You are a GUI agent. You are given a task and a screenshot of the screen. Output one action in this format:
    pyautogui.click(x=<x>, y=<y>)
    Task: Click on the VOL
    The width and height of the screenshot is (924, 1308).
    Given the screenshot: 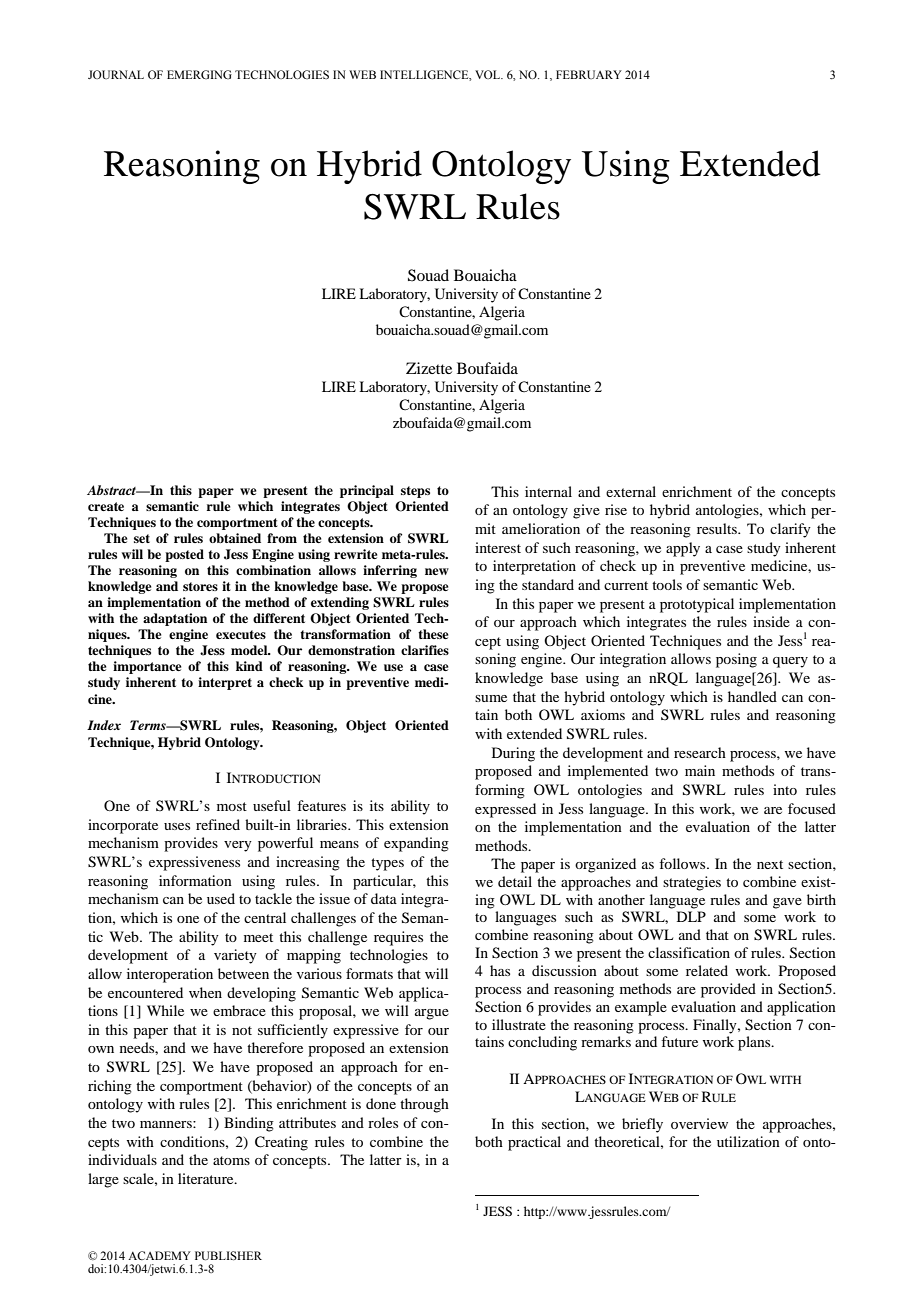 What is the action you would take?
    pyautogui.click(x=489, y=74)
